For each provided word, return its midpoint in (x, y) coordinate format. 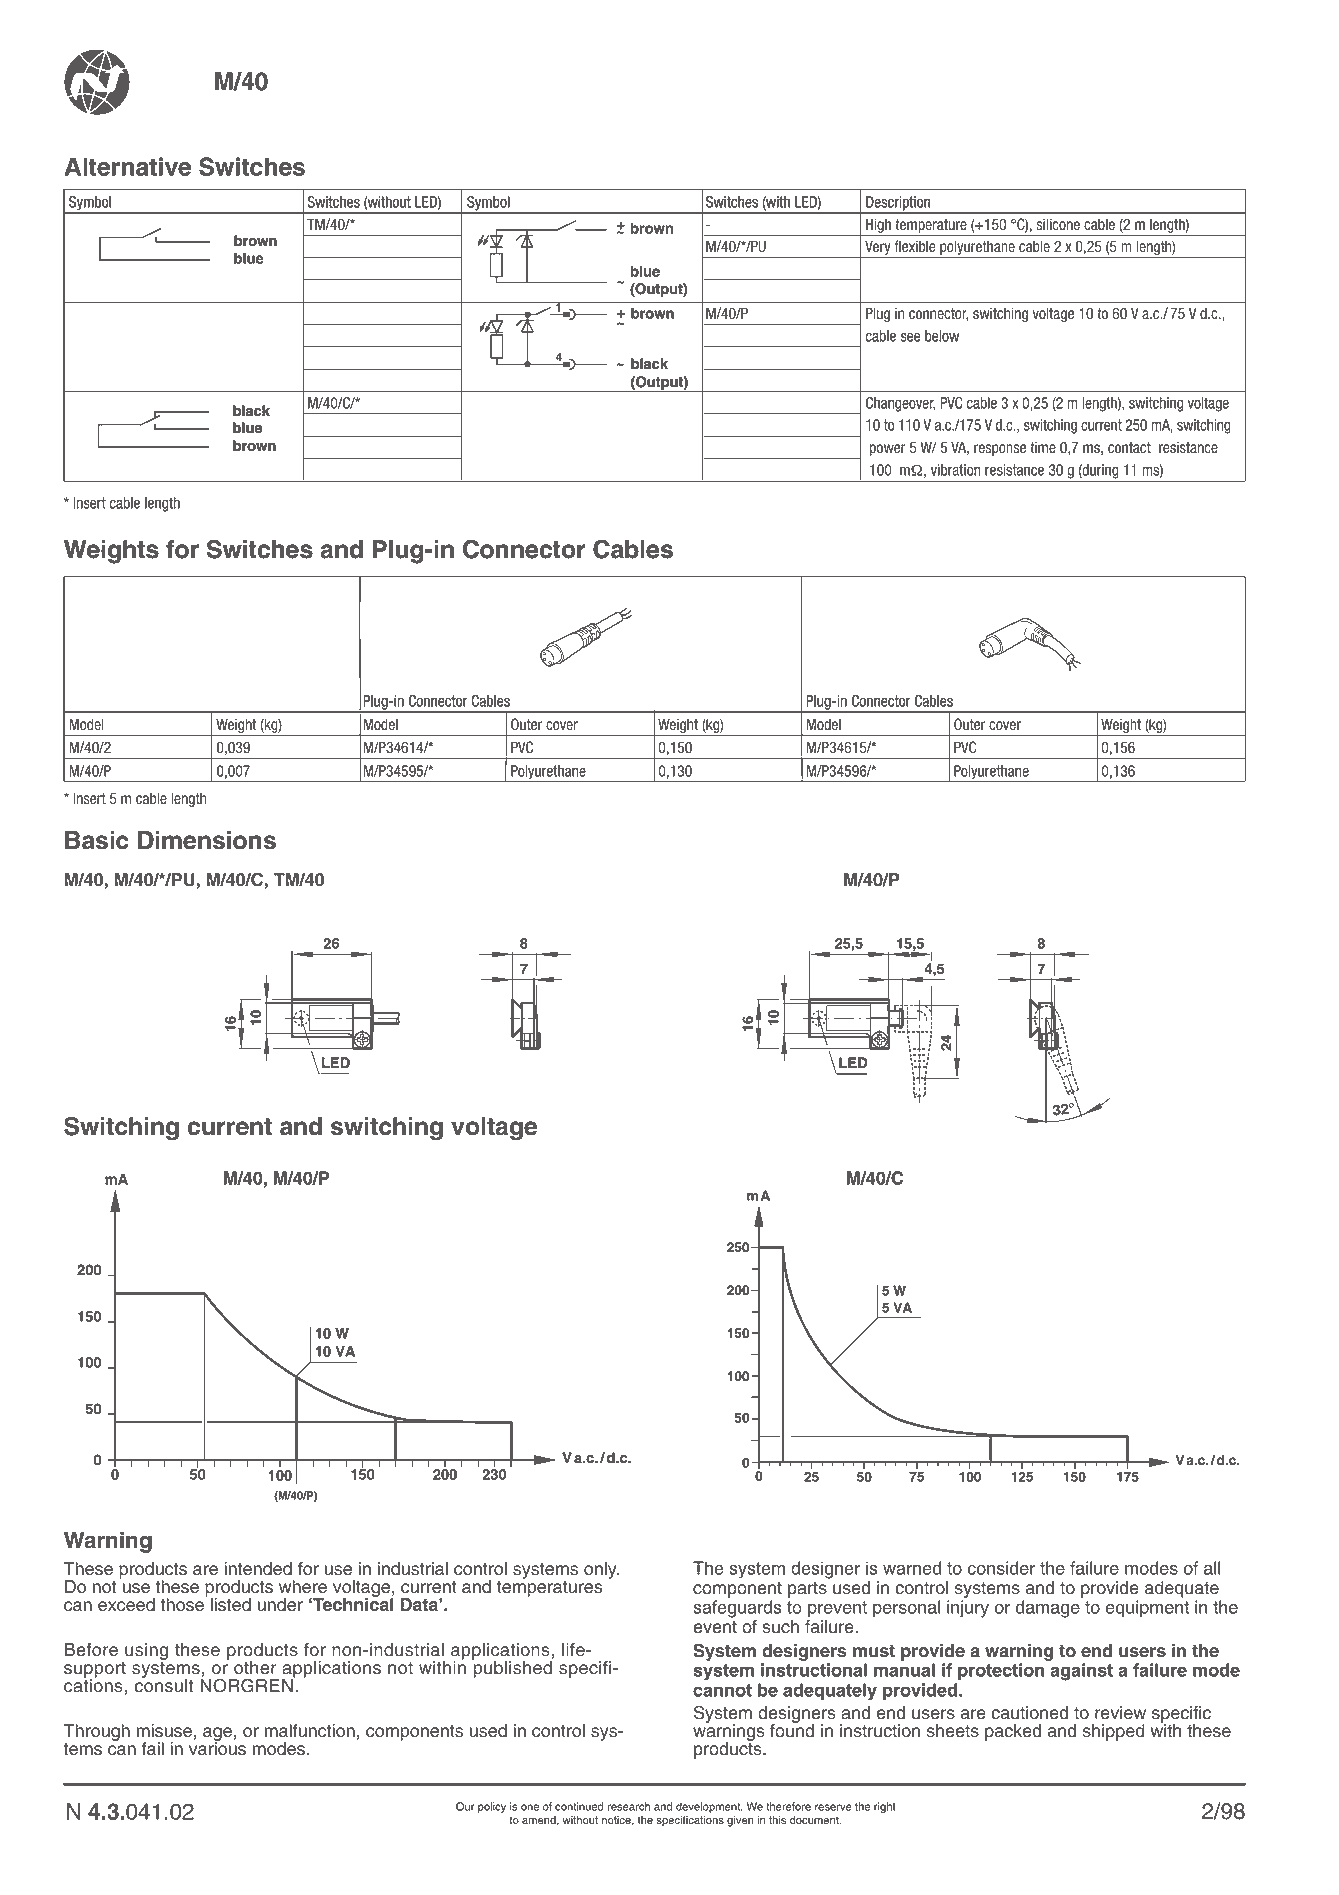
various (217, 1748)
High (878, 225)
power (888, 450)
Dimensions (207, 840)
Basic (97, 840)
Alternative (127, 166)
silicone (1058, 224)
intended (258, 1569)
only (601, 1570)
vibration (956, 470)
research (628, 1806)
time (1043, 447)
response (1000, 450)
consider (1001, 1568)
